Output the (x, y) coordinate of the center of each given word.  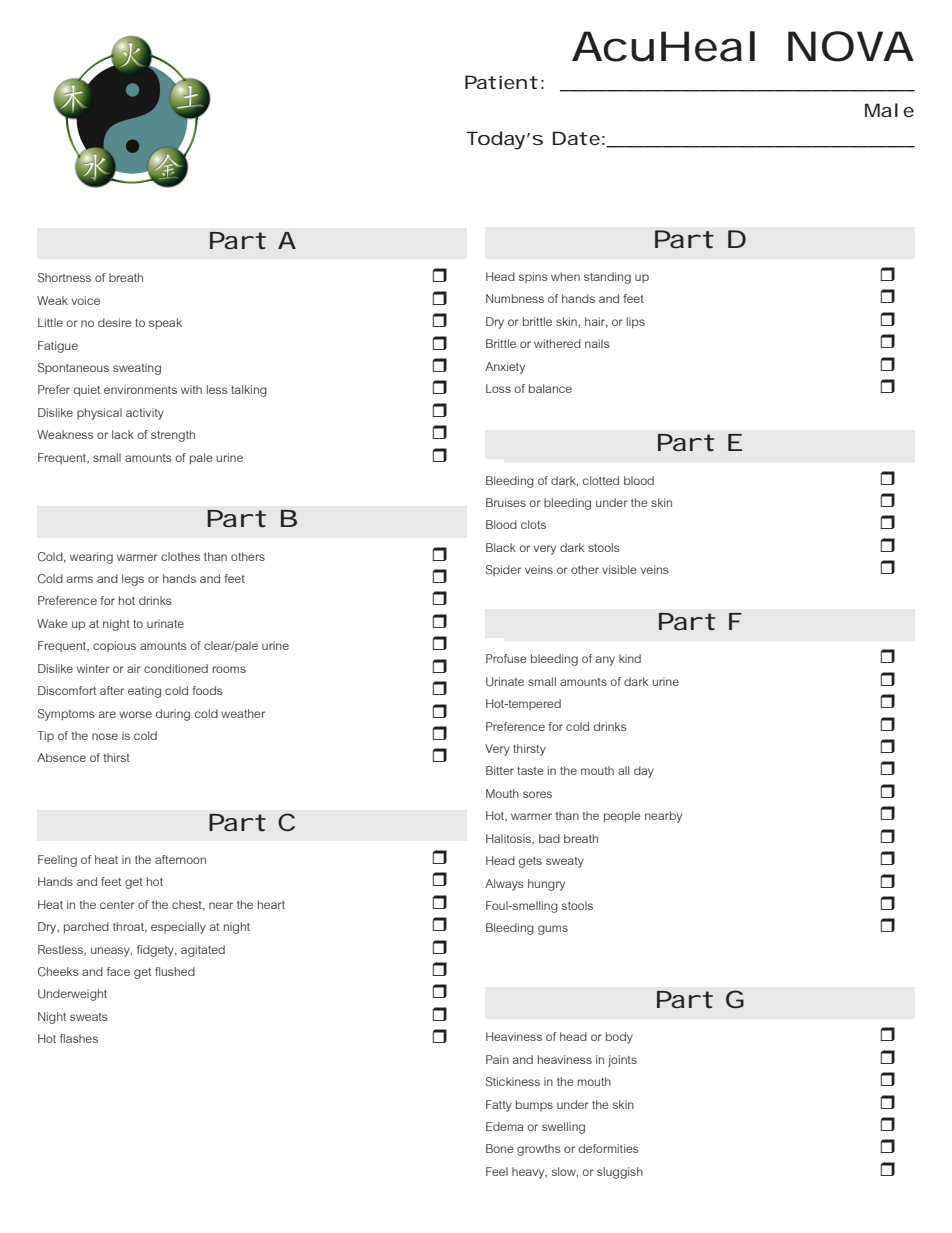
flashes (79, 1038)
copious (114, 646)
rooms (229, 669)
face (118, 971)
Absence (61, 757)
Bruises (506, 502)
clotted (600, 480)
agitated (203, 951)
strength (173, 436)
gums (553, 930)
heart (271, 904)
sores (537, 794)
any (605, 661)
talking (249, 391)
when (565, 276)
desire (115, 322)
